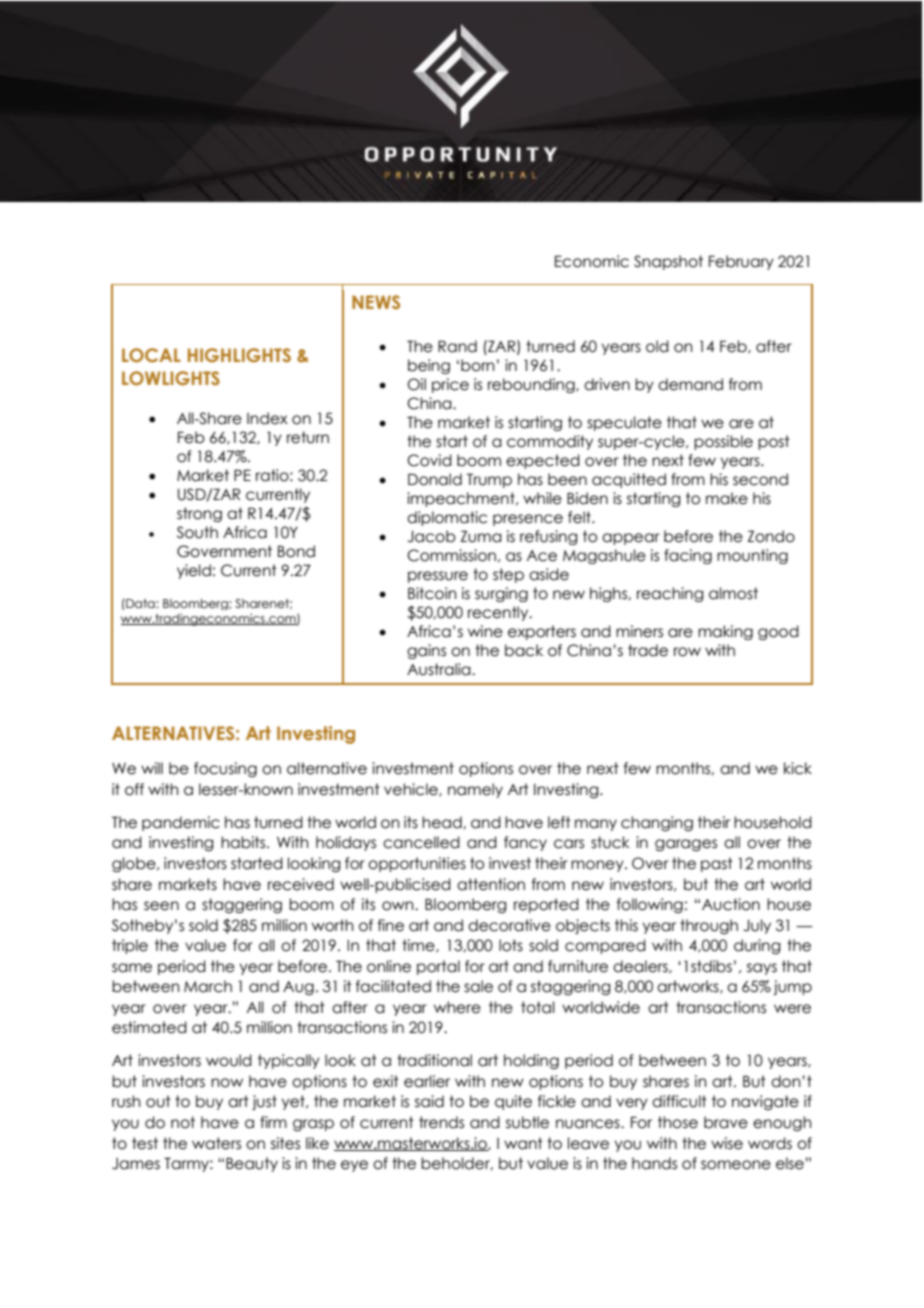 The image size is (924, 1308). I want to click on make, so click(727, 498).
